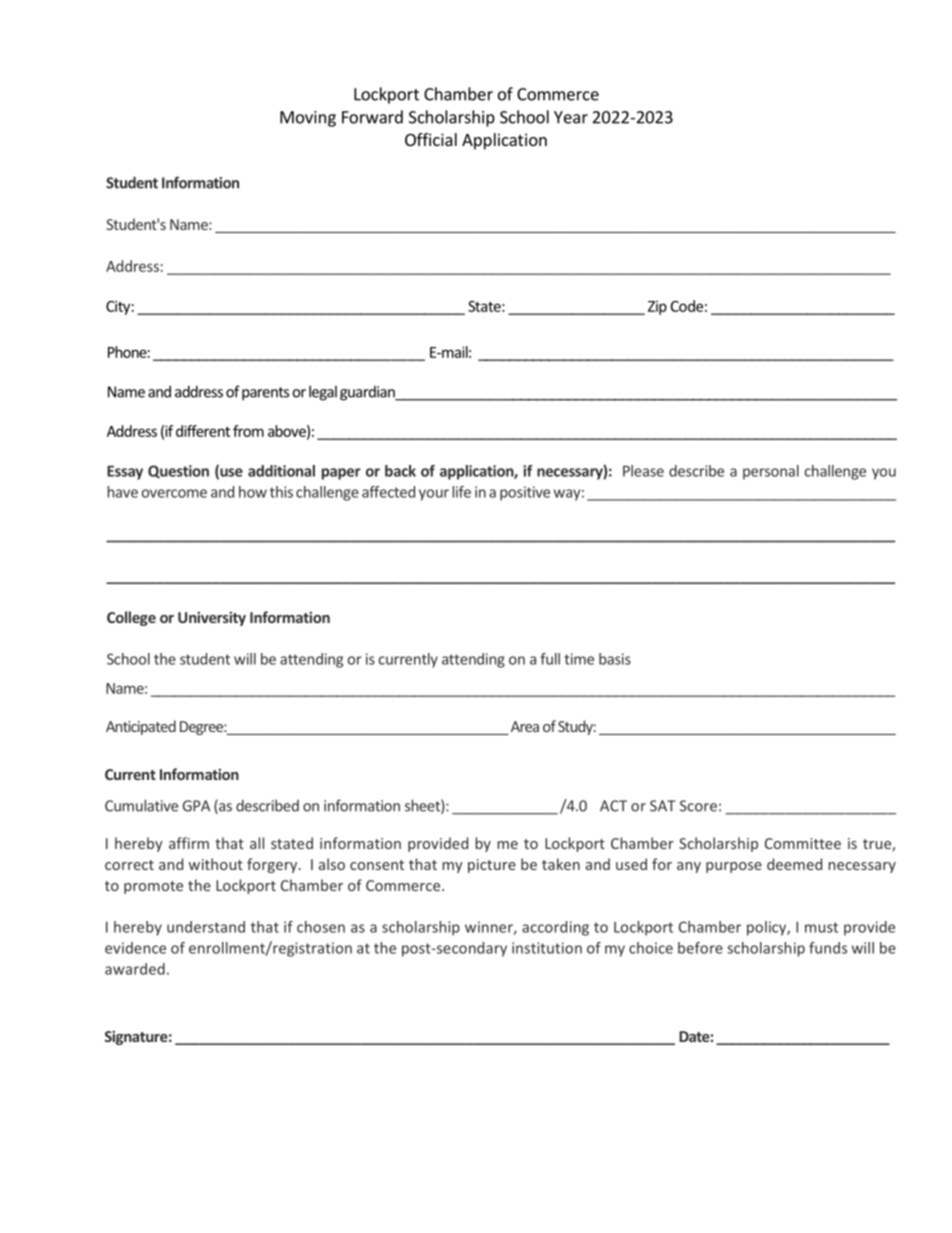 Image resolution: width=952 pixels, height=1233 pixels. Describe the element at coordinates (431, 139) in the document. I see `Official` at that location.
